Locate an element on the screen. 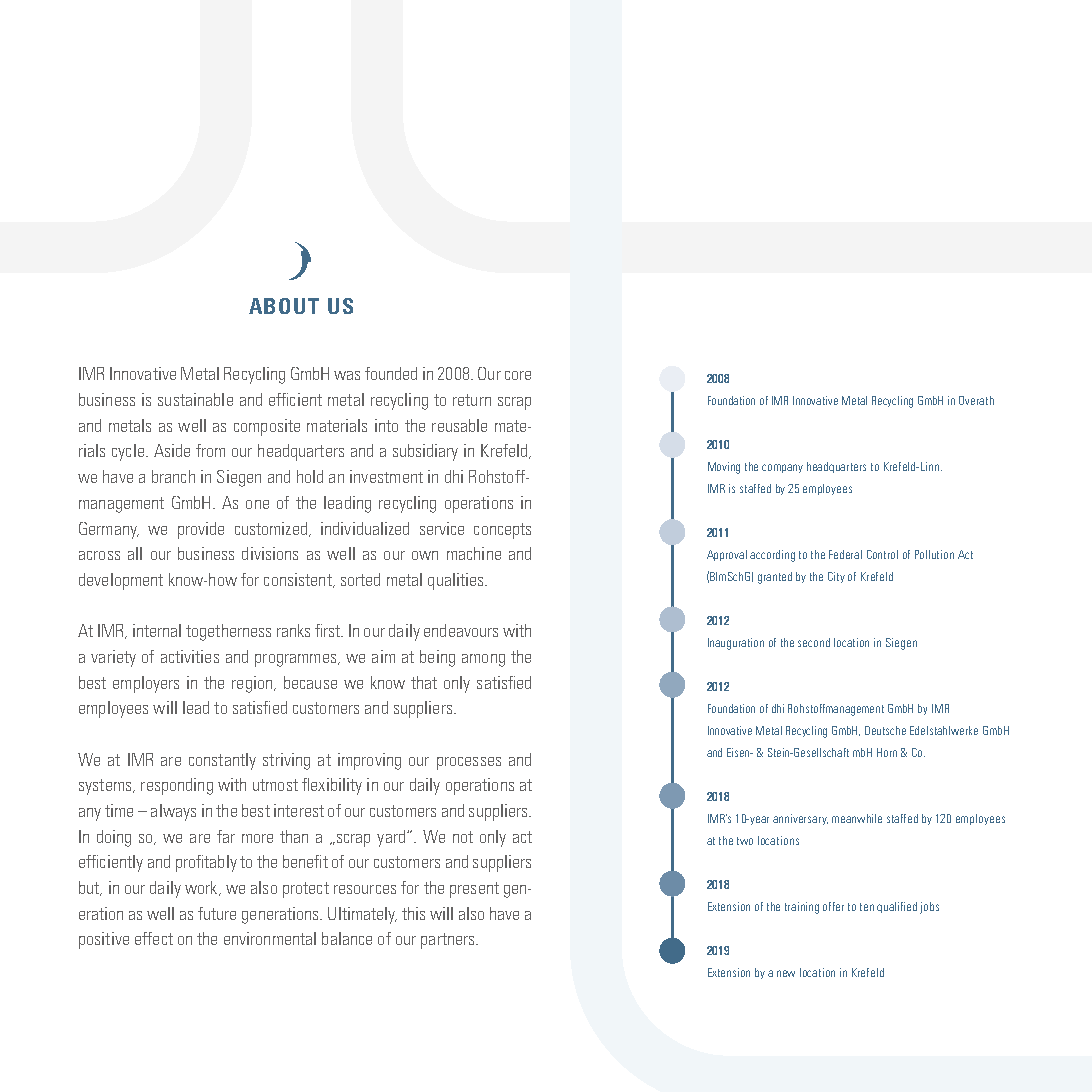 The image size is (1092, 1092). company is located at coordinates (782, 468).
